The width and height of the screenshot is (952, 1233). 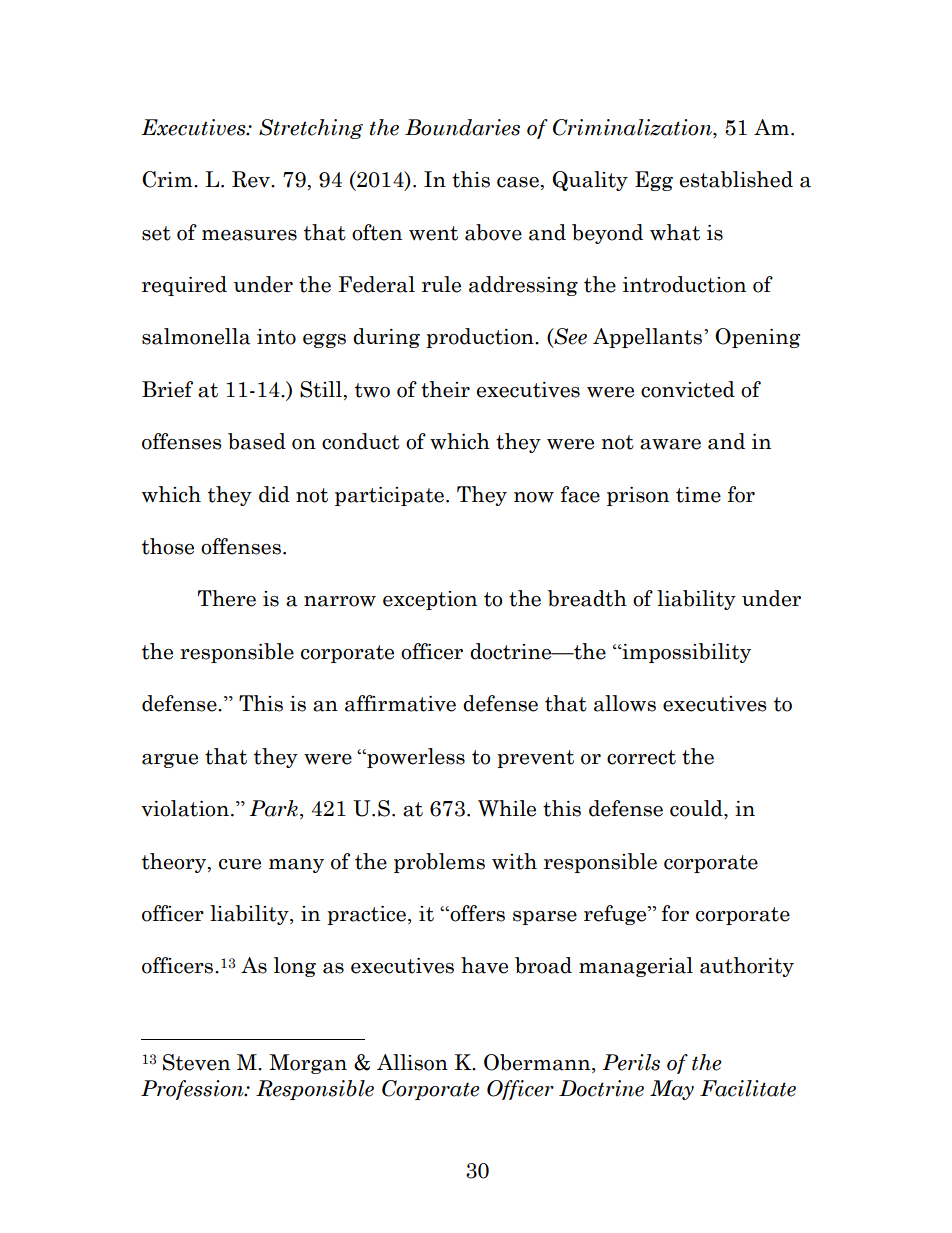 I want to click on Allison, so click(x=412, y=1062).
